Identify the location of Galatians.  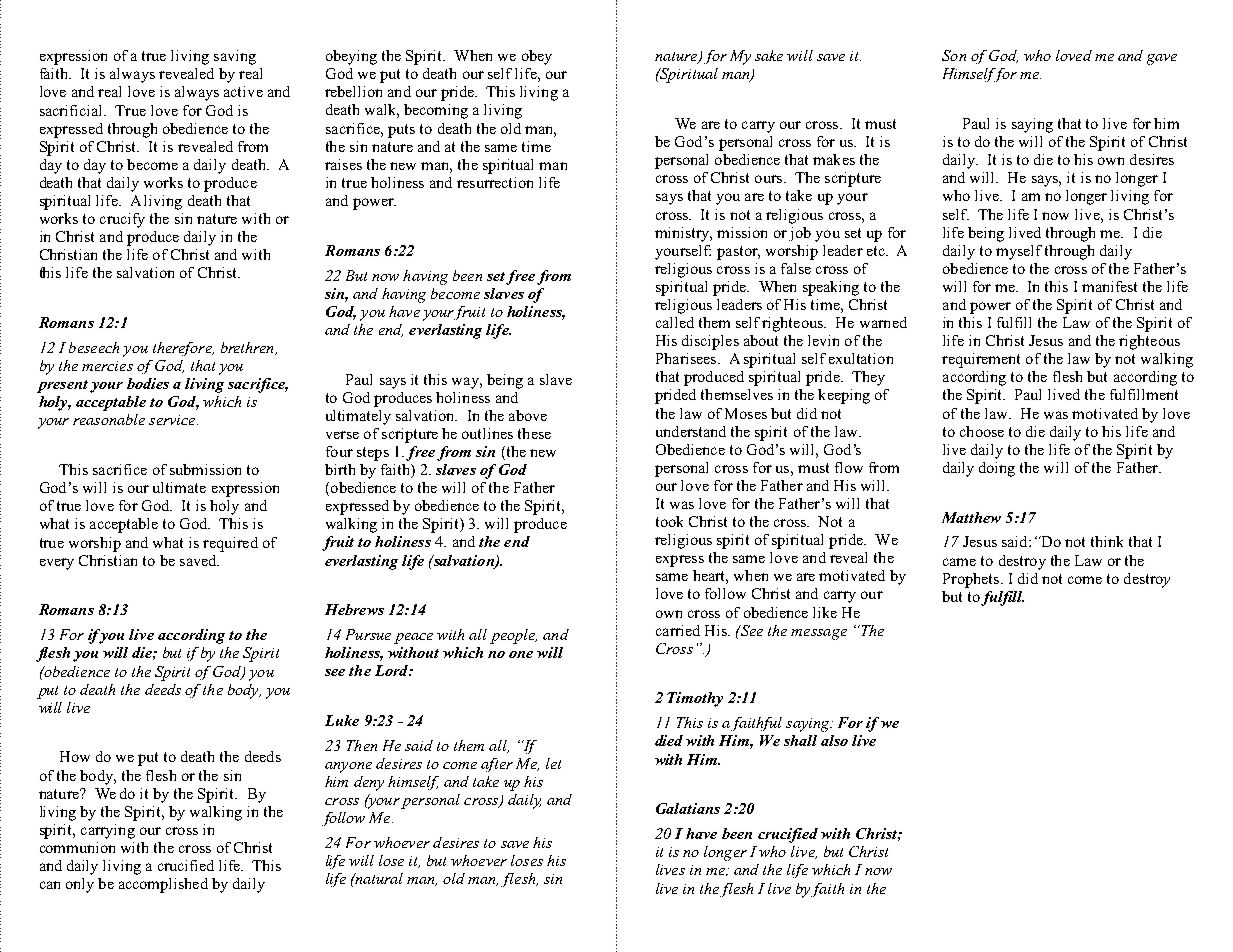
(688, 808).
